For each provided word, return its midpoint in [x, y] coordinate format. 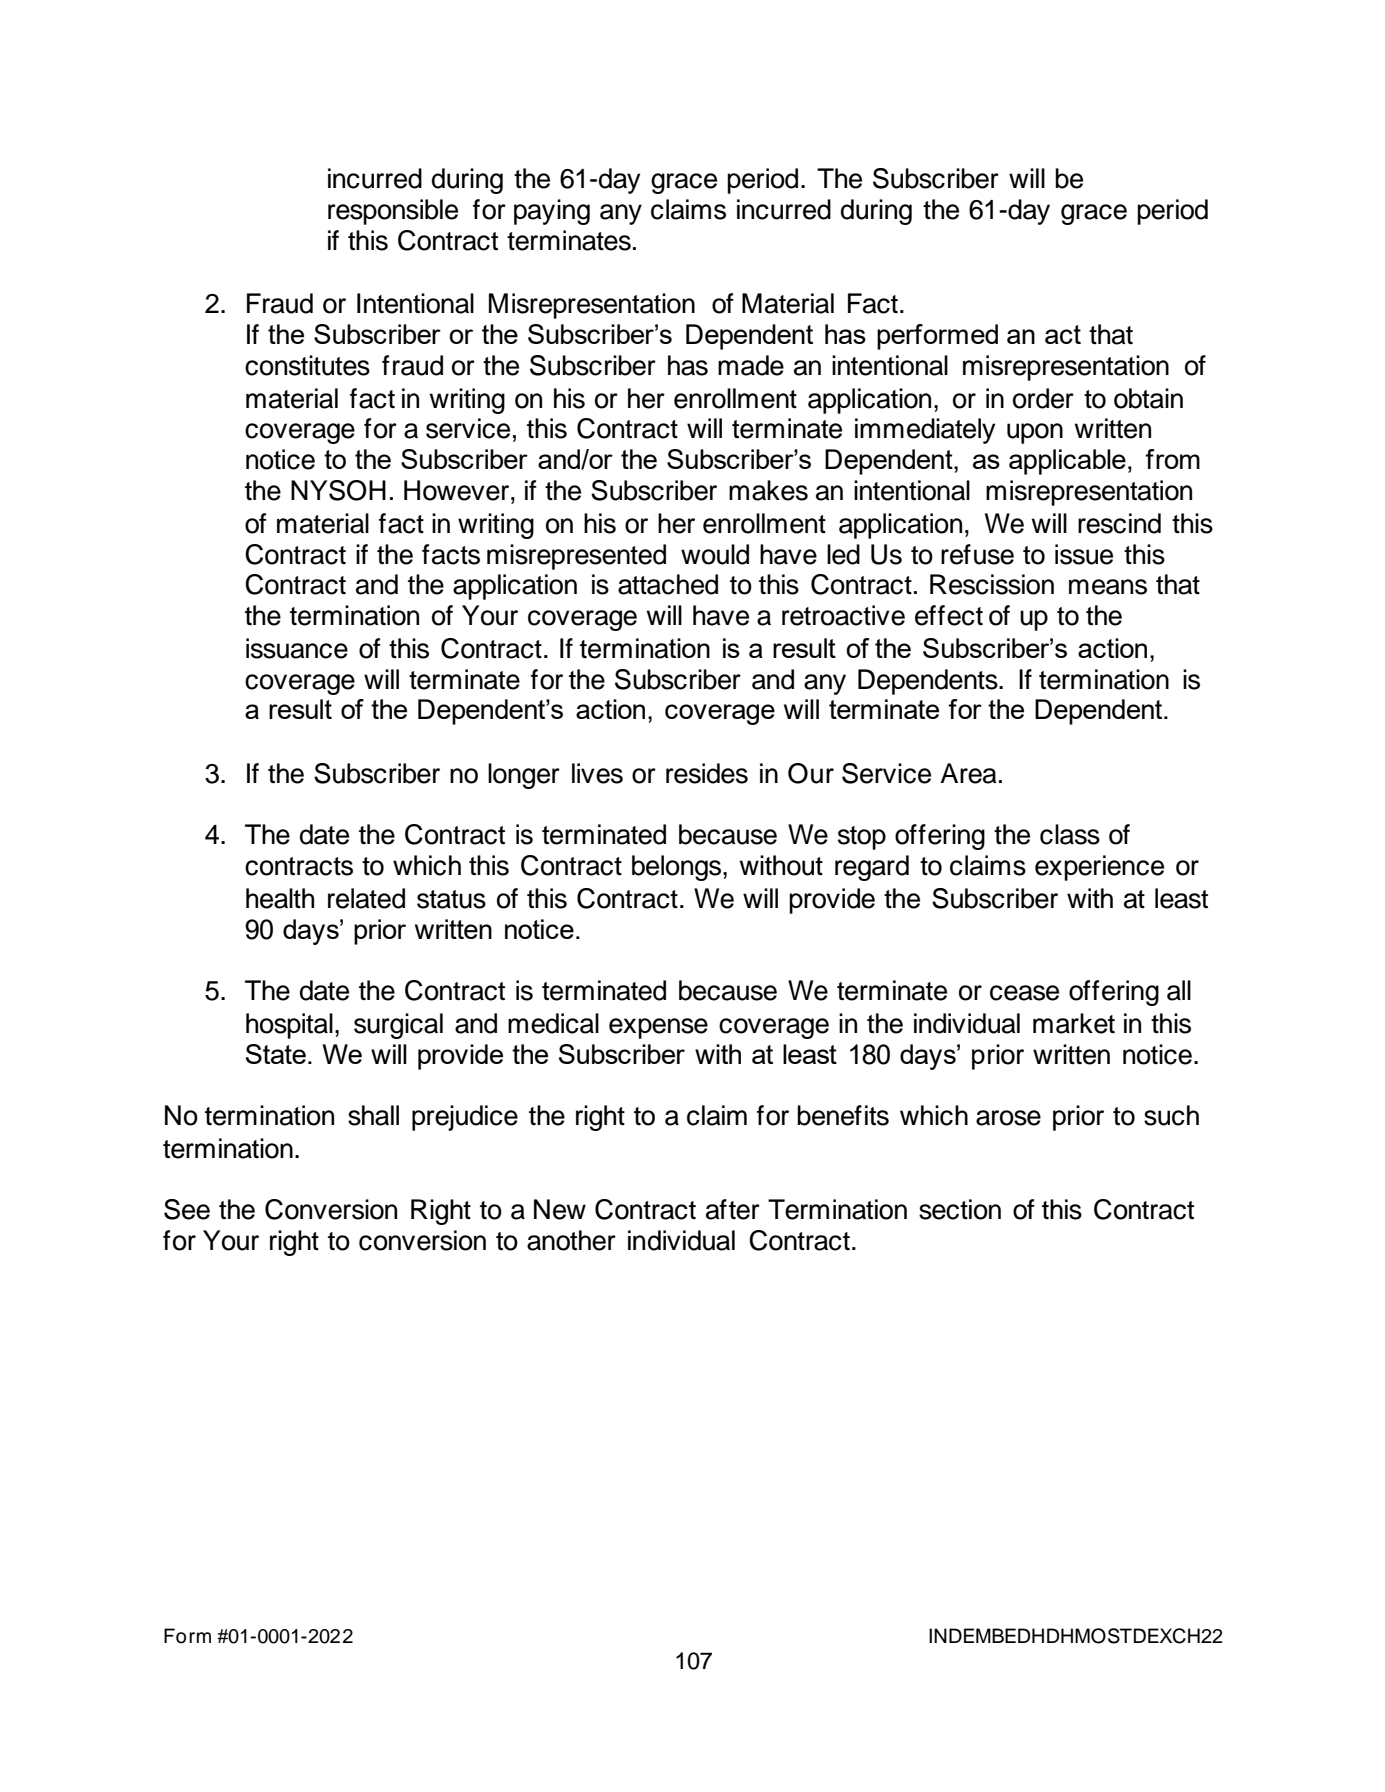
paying [552, 212]
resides [707, 773]
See [187, 1209]
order [1043, 398]
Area [968, 773]
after [733, 1209]
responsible [393, 212]
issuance [297, 648]
